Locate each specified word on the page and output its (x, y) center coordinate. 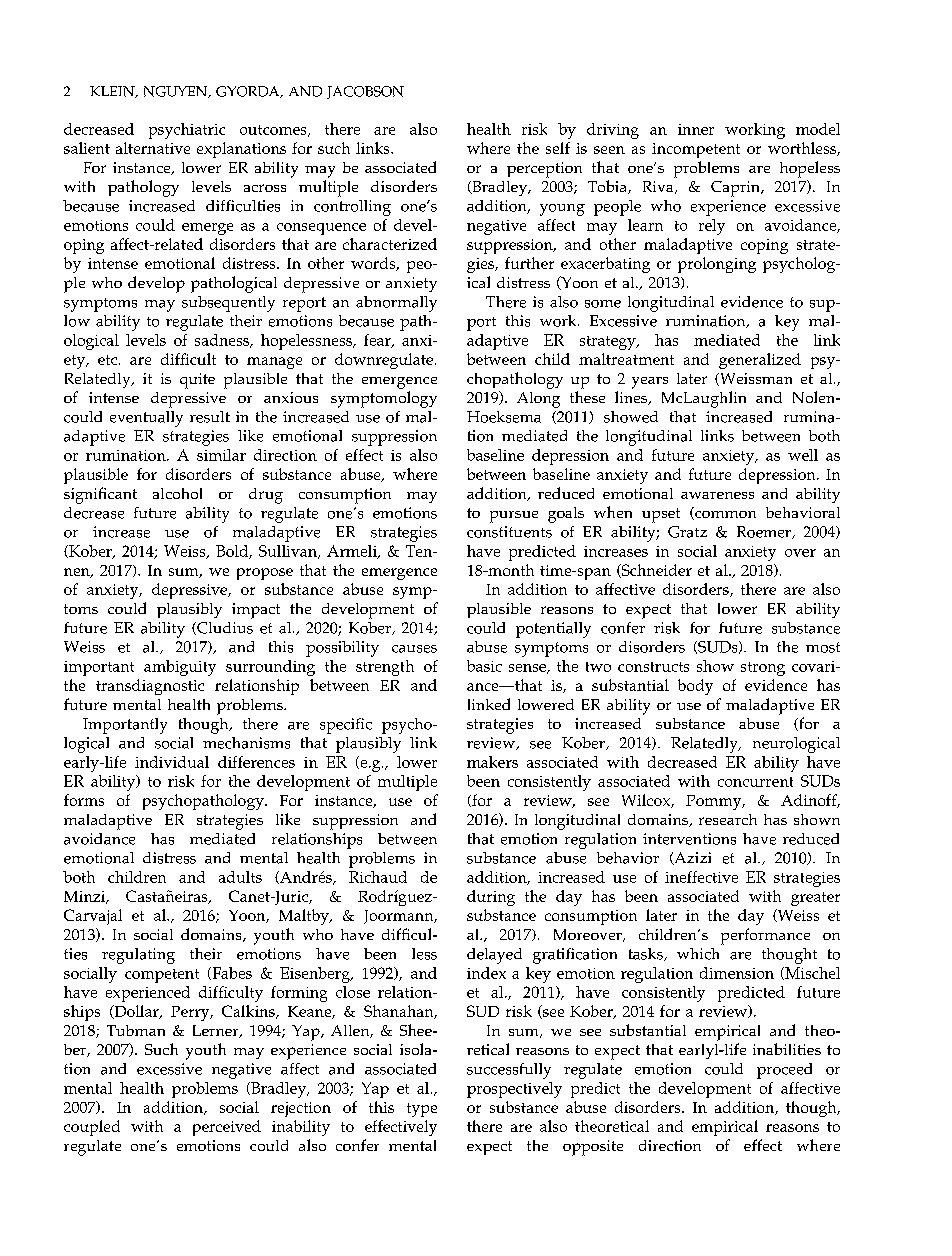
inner (696, 129)
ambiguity (180, 668)
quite (197, 381)
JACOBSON (365, 92)
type (422, 1110)
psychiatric (187, 131)
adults (240, 877)
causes (414, 649)
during (491, 898)
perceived (227, 1128)
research (728, 819)
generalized (760, 361)
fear (378, 341)
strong (763, 669)
